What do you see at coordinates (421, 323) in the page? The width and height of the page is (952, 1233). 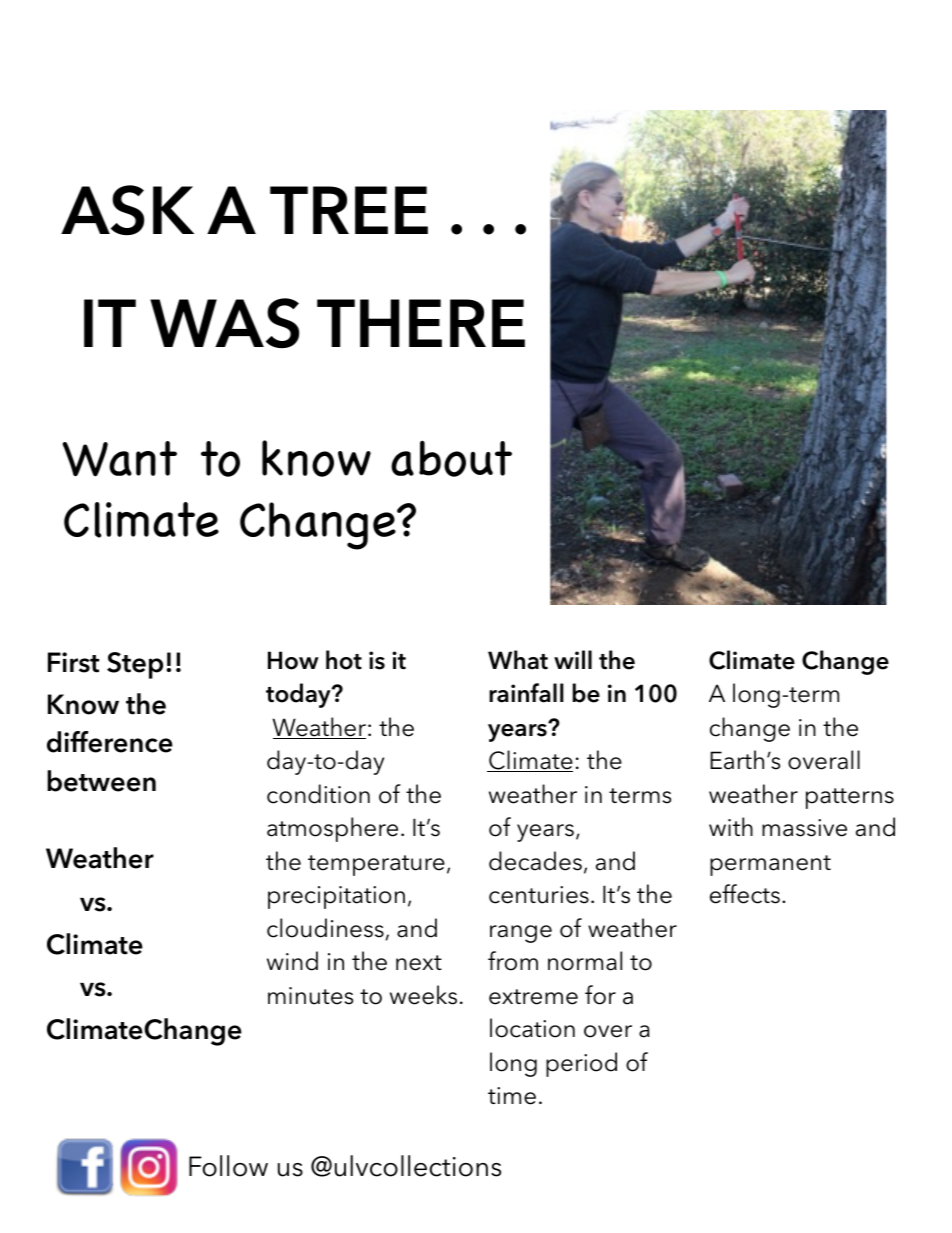 I see `THERE` at bounding box center [421, 323].
